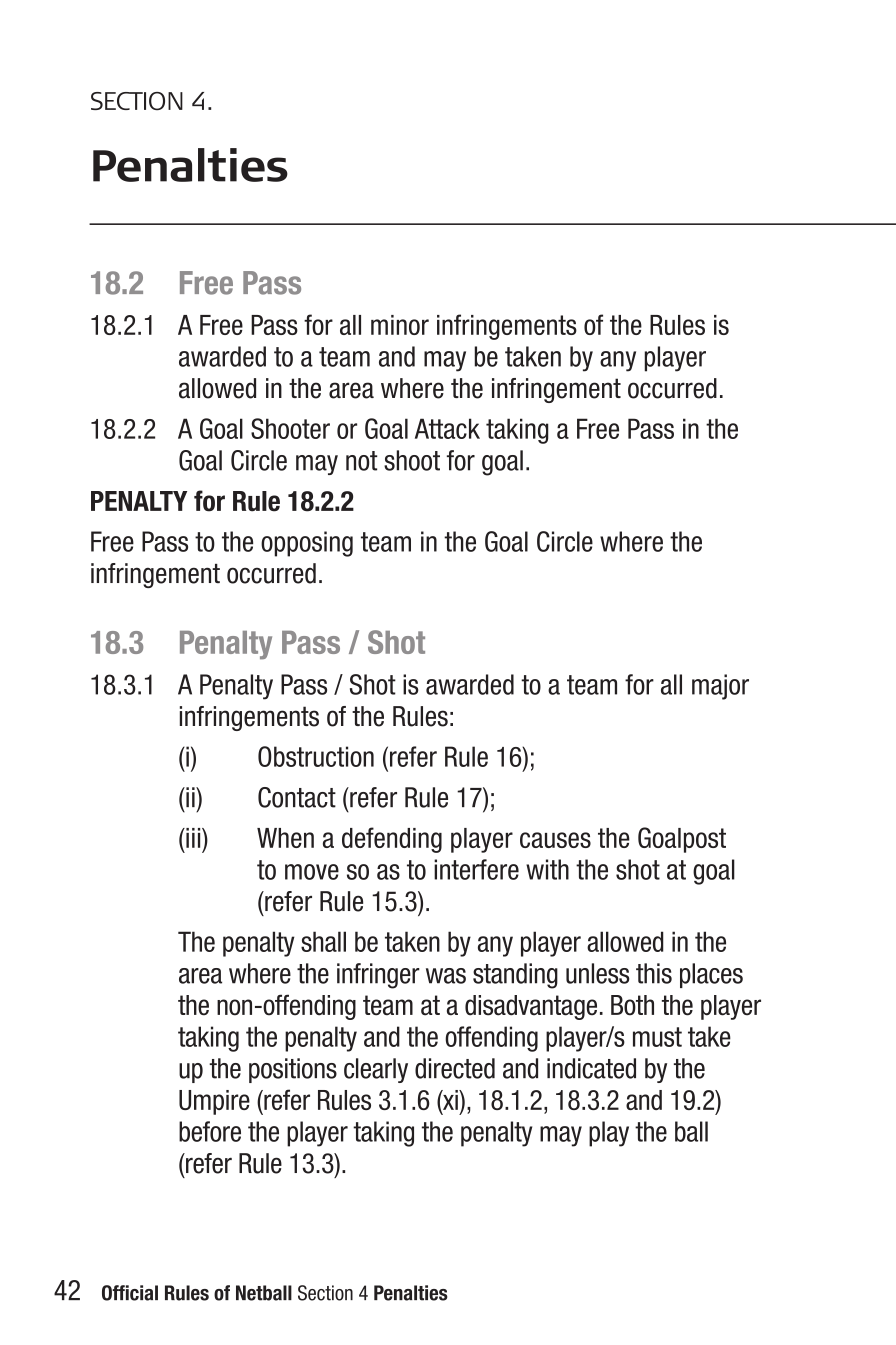  What do you see at coordinates (455, 1068) in the screenshot?
I see `directed` at bounding box center [455, 1068].
